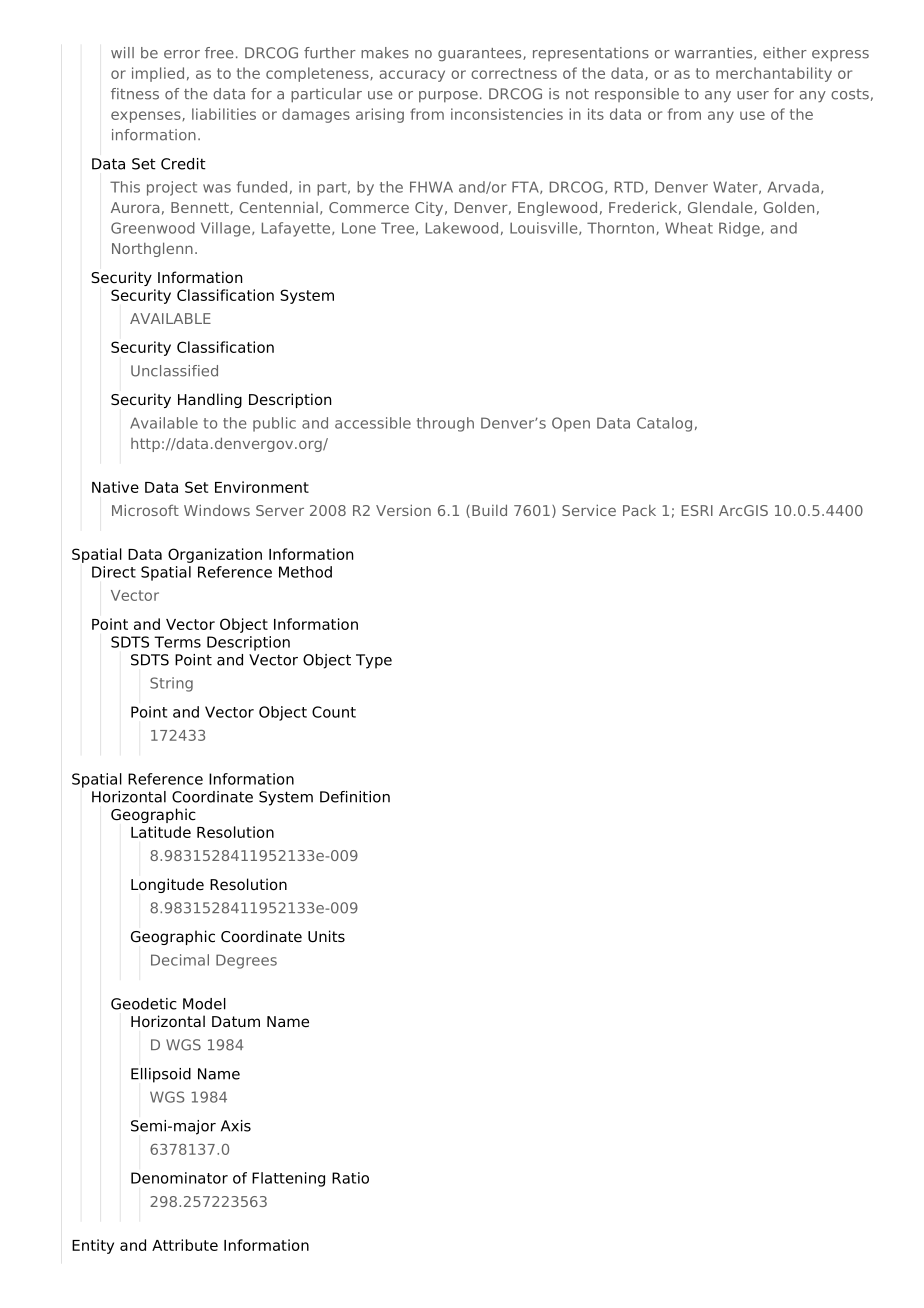 Image resolution: width=924 pixels, height=1308 pixels. Describe the element at coordinates (158, 74) in the document. I see `implied` at that location.
